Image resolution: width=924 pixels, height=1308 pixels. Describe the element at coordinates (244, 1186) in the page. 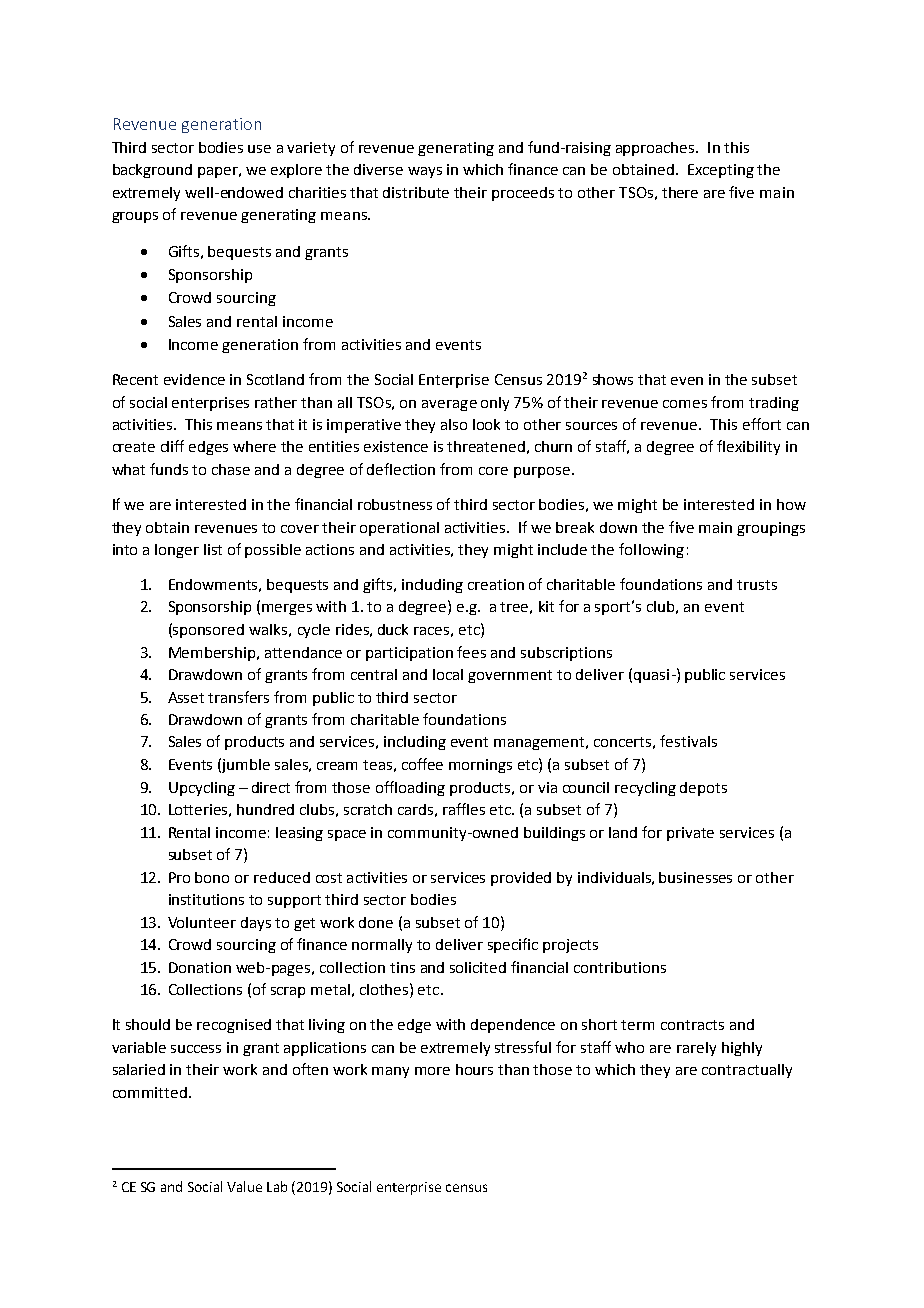

I see `Value` at that location.
